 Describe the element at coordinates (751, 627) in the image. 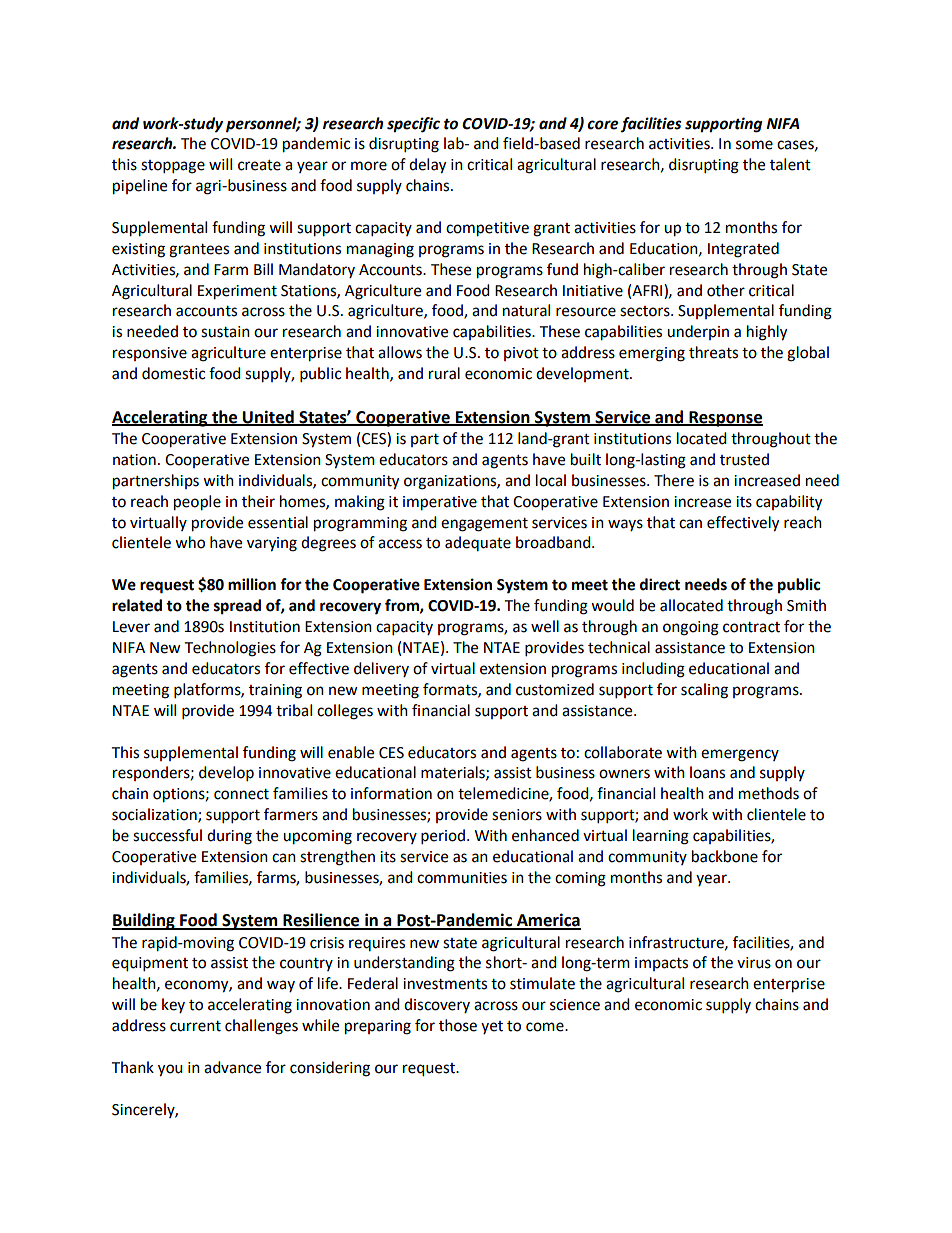

I see `contract` at that location.
